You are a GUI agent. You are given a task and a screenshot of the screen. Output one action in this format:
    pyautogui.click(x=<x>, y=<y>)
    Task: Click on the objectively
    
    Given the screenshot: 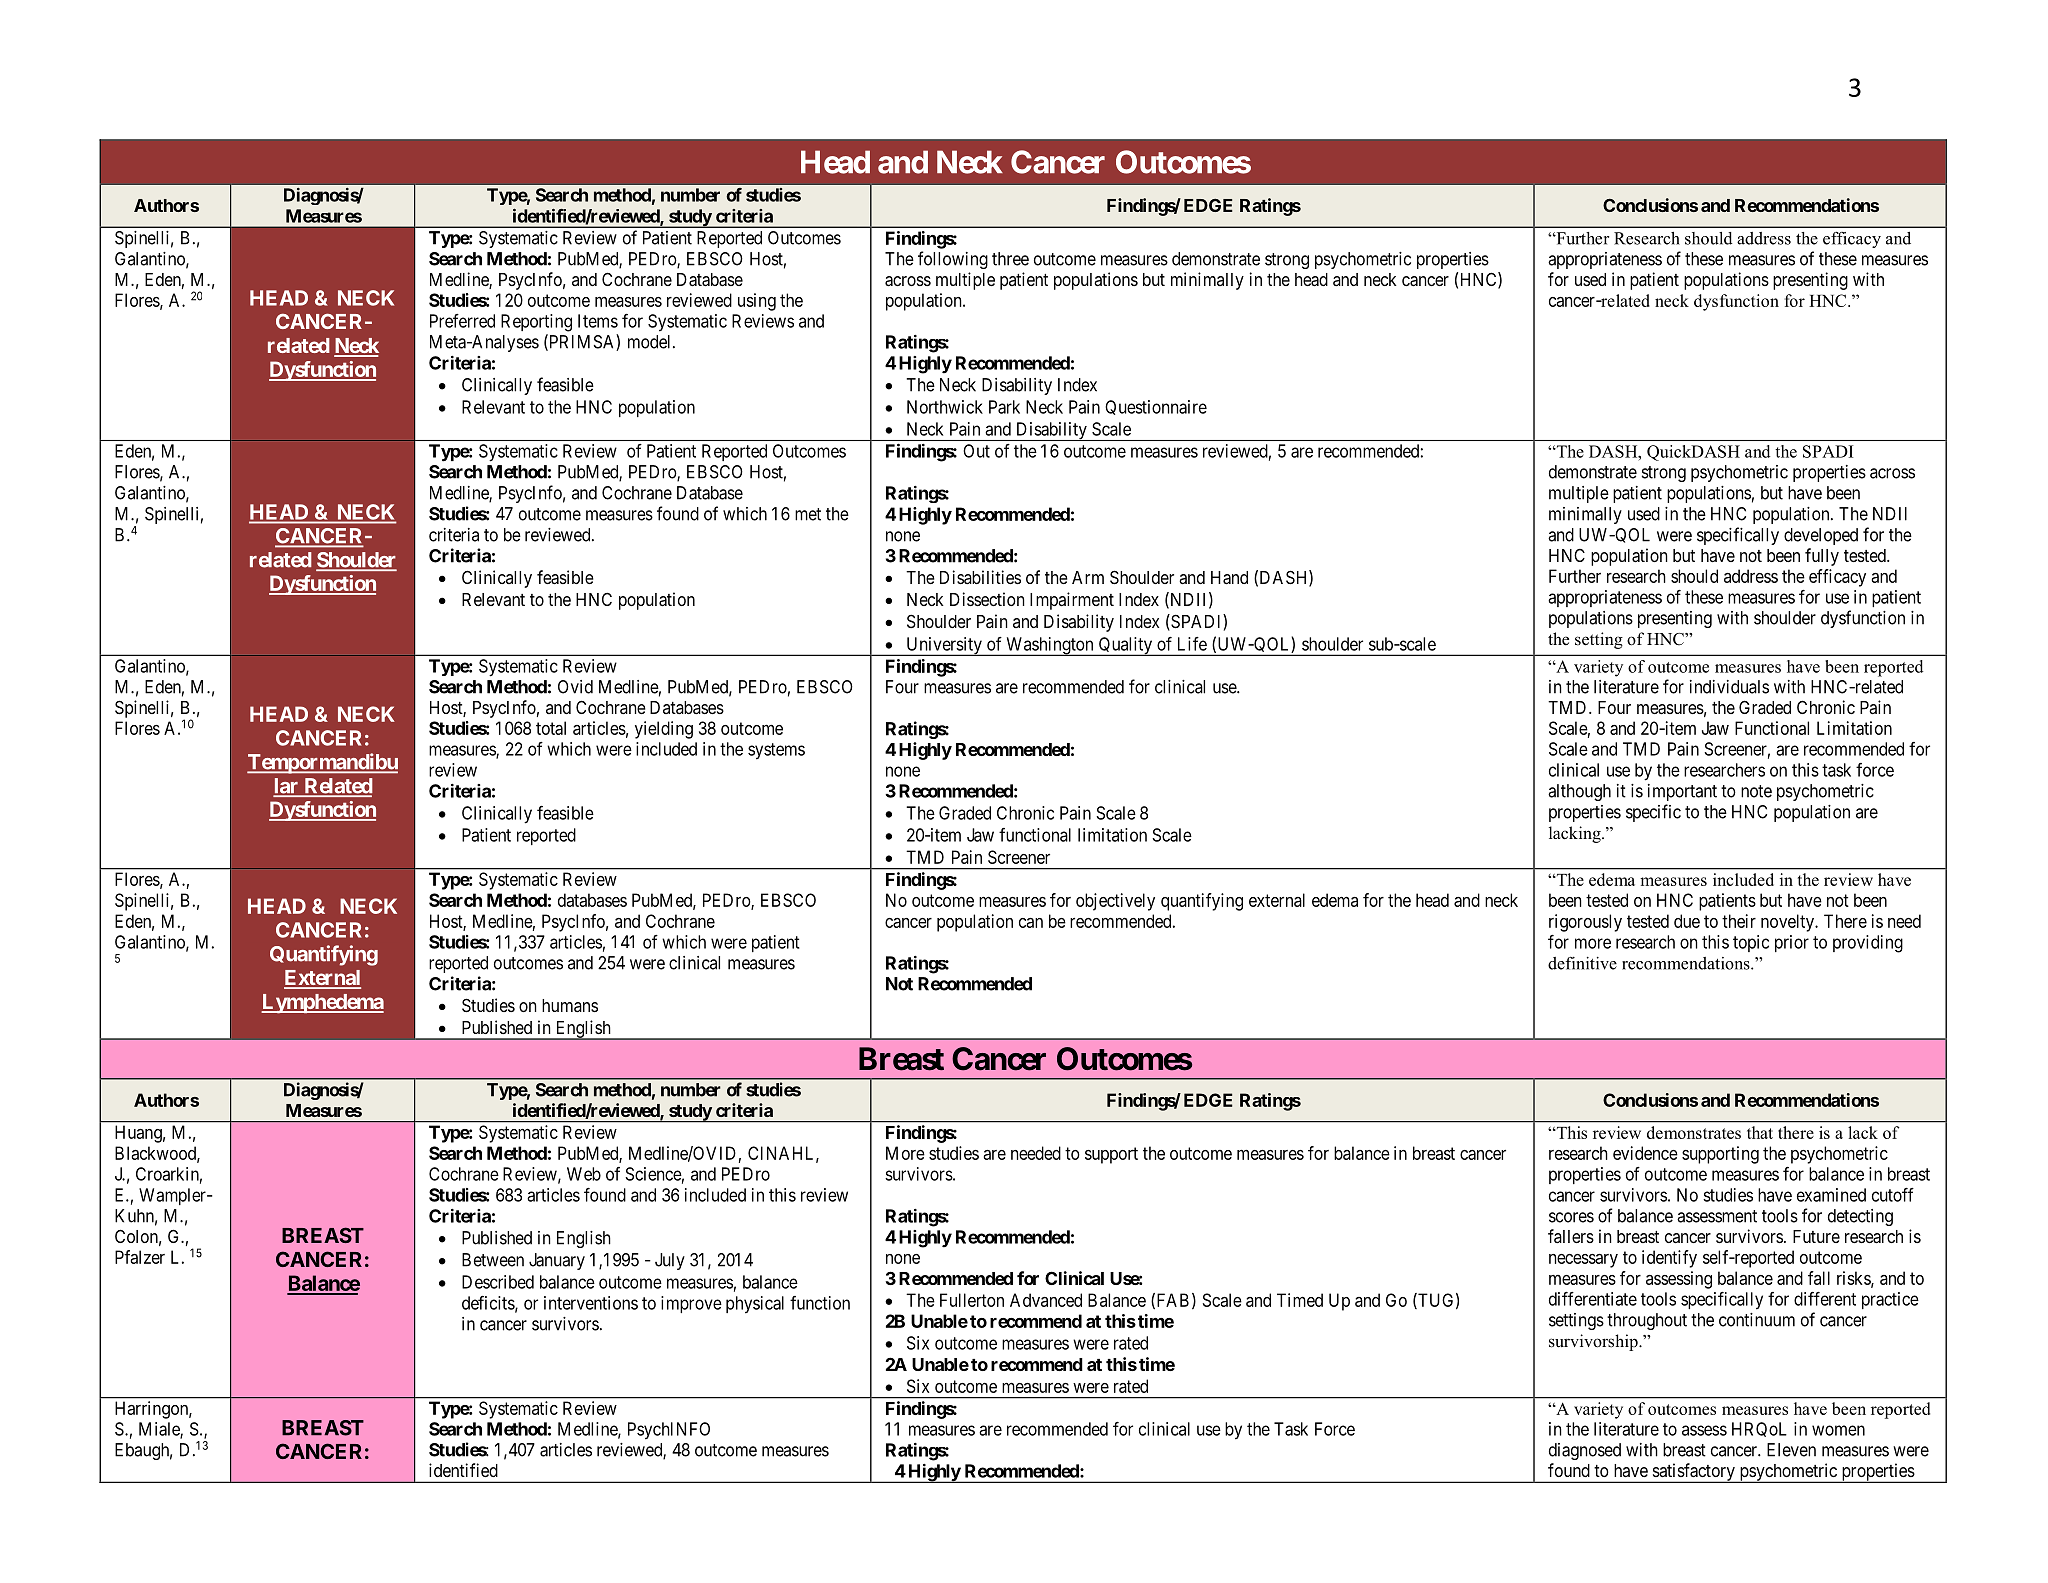 What is the action you would take?
    pyautogui.click(x=1115, y=902)
